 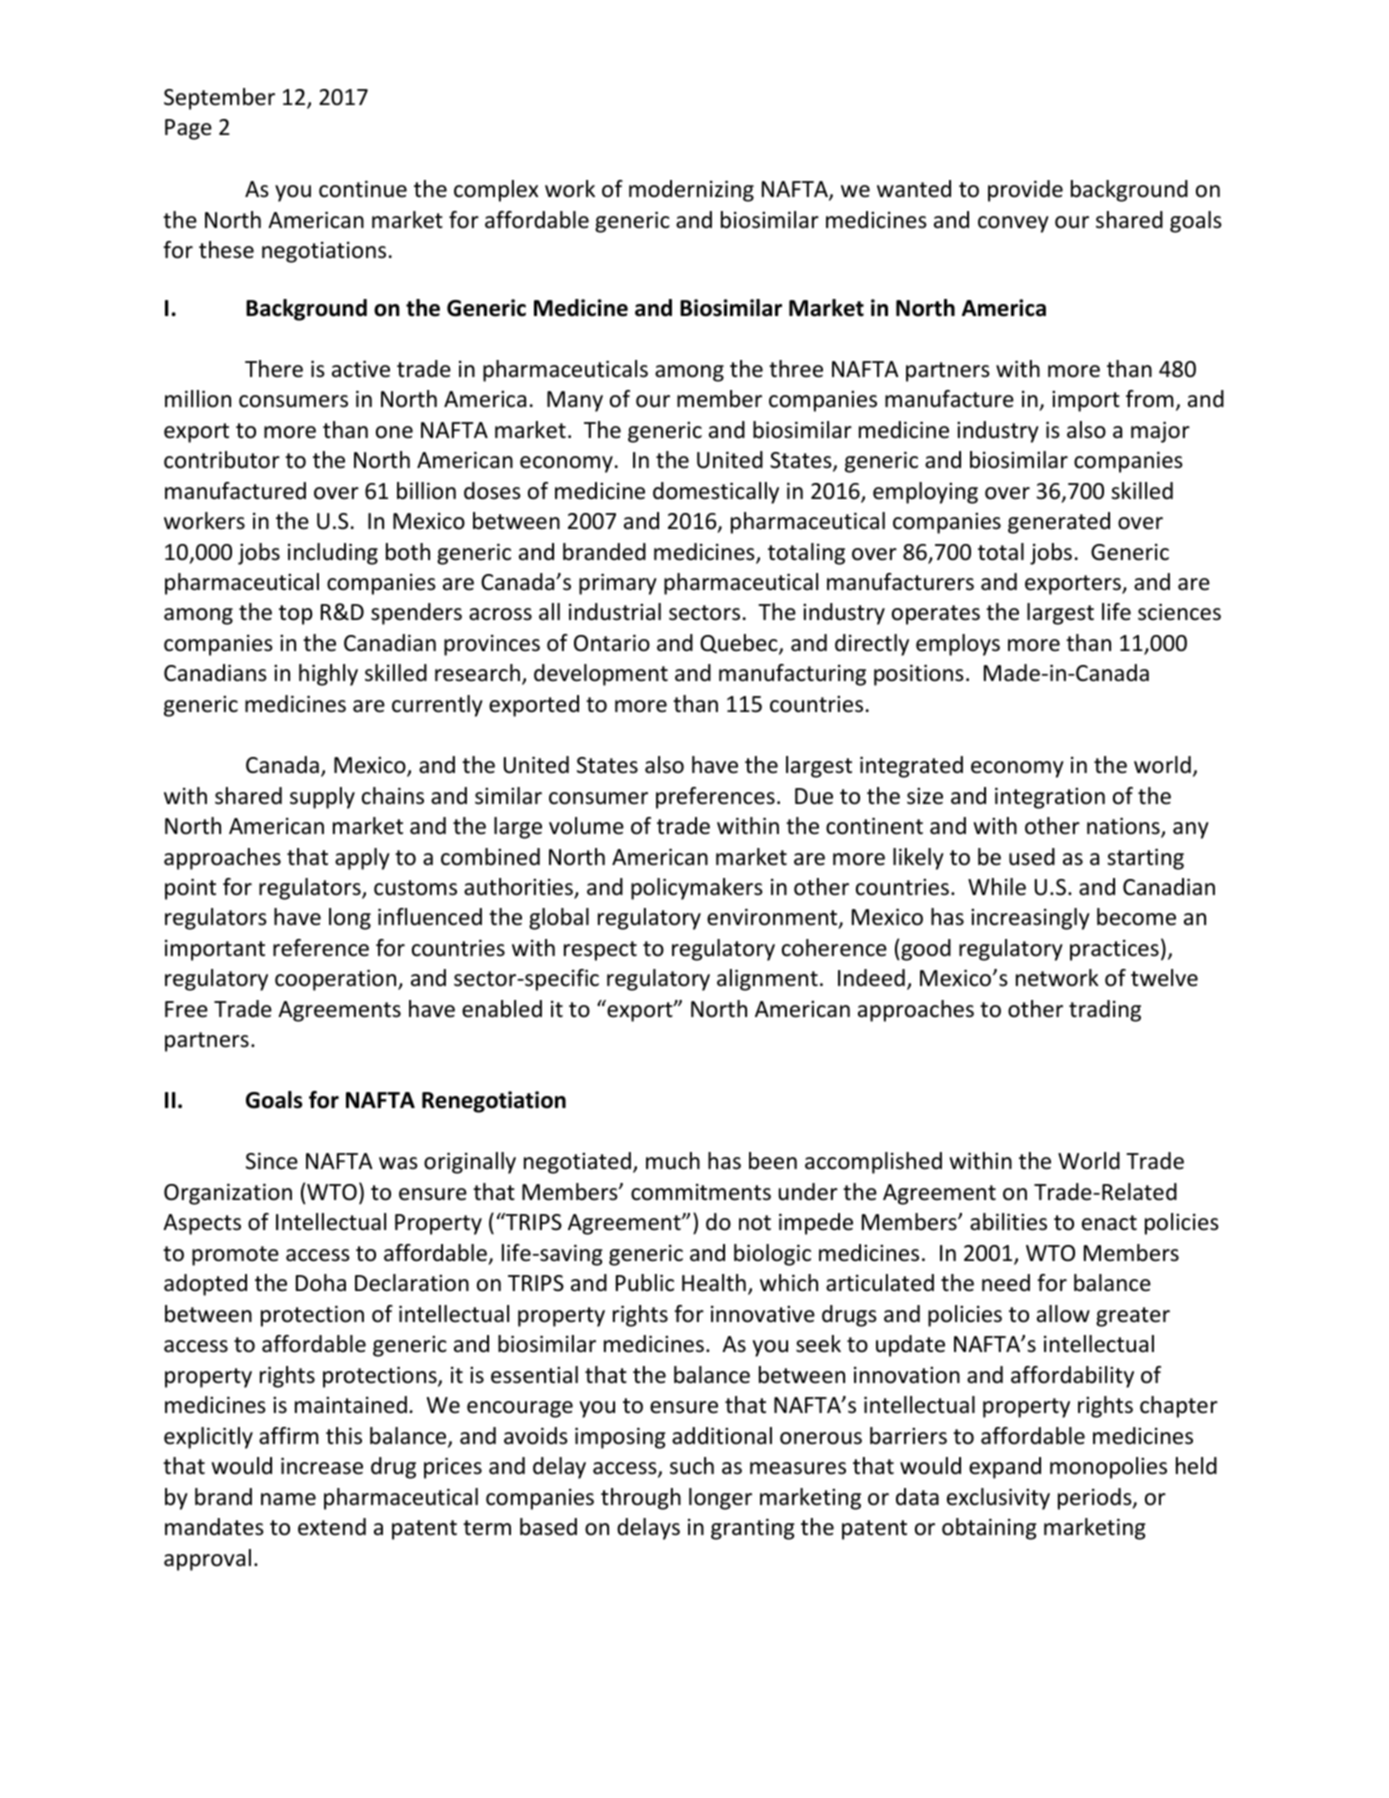 What do you see at coordinates (363, 189) in the screenshot?
I see `continue` at bounding box center [363, 189].
